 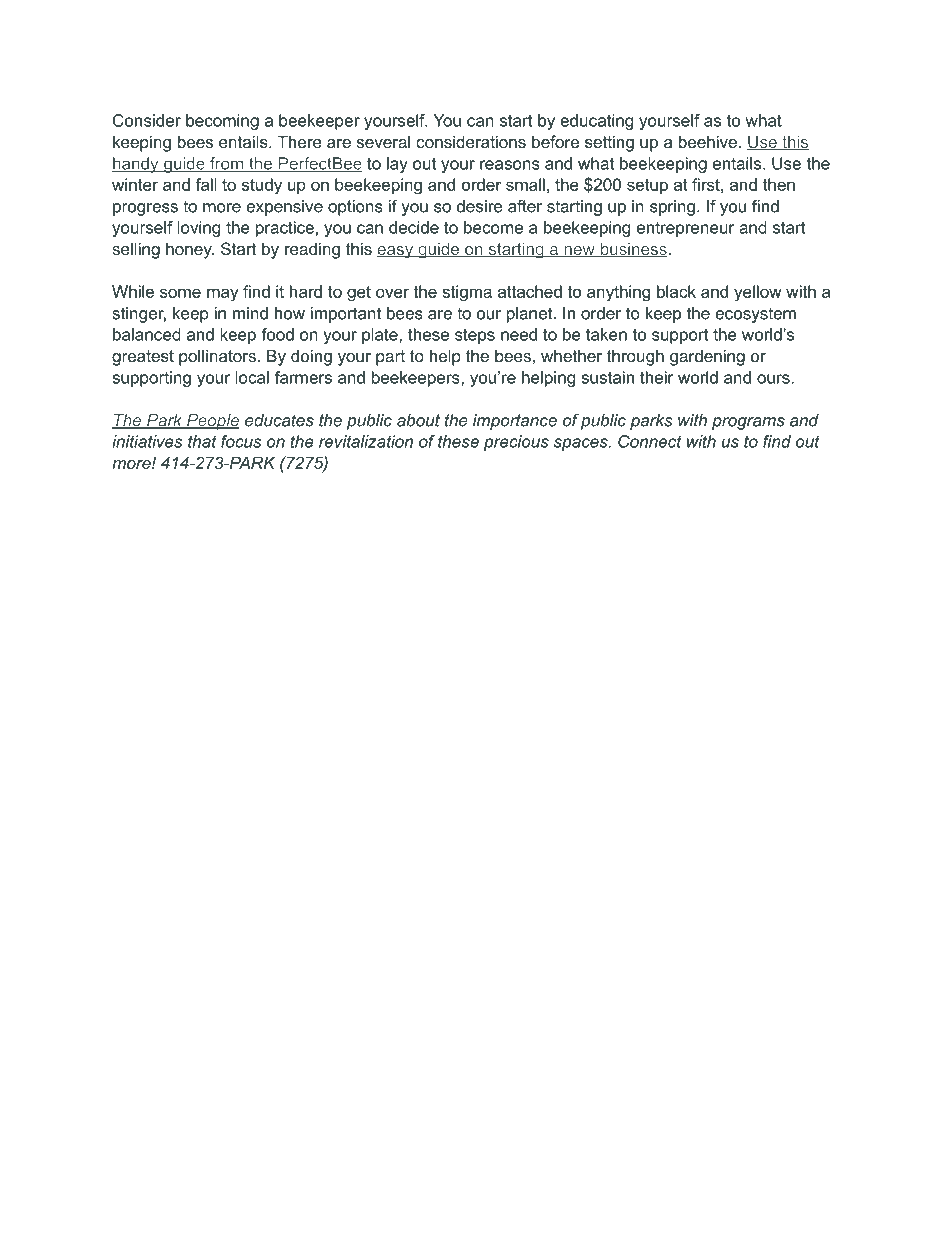 I want to click on mind, so click(x=250, y=313).
